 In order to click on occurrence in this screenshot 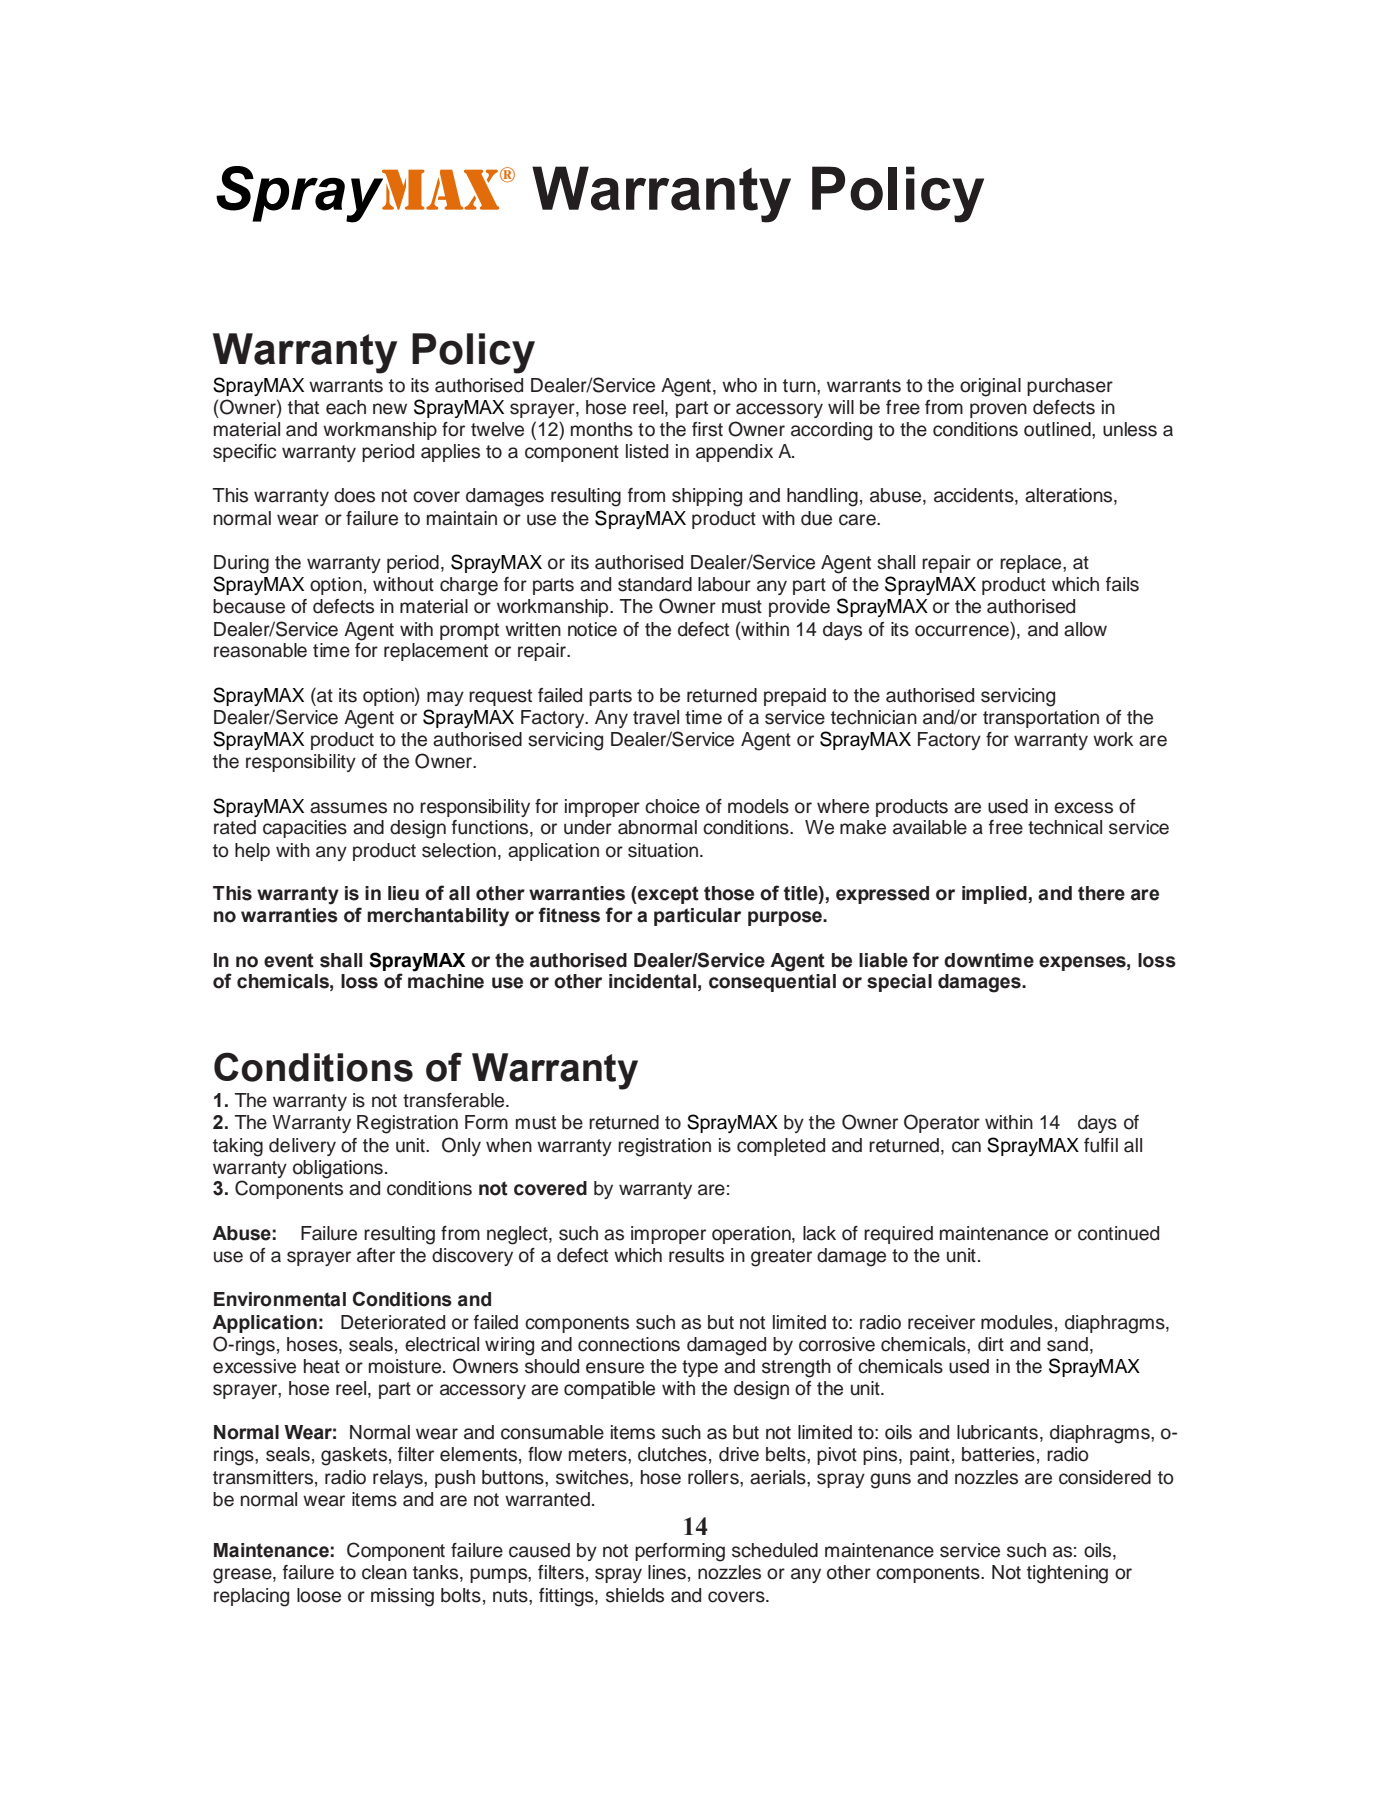, I will do `click(962, 631)`.
